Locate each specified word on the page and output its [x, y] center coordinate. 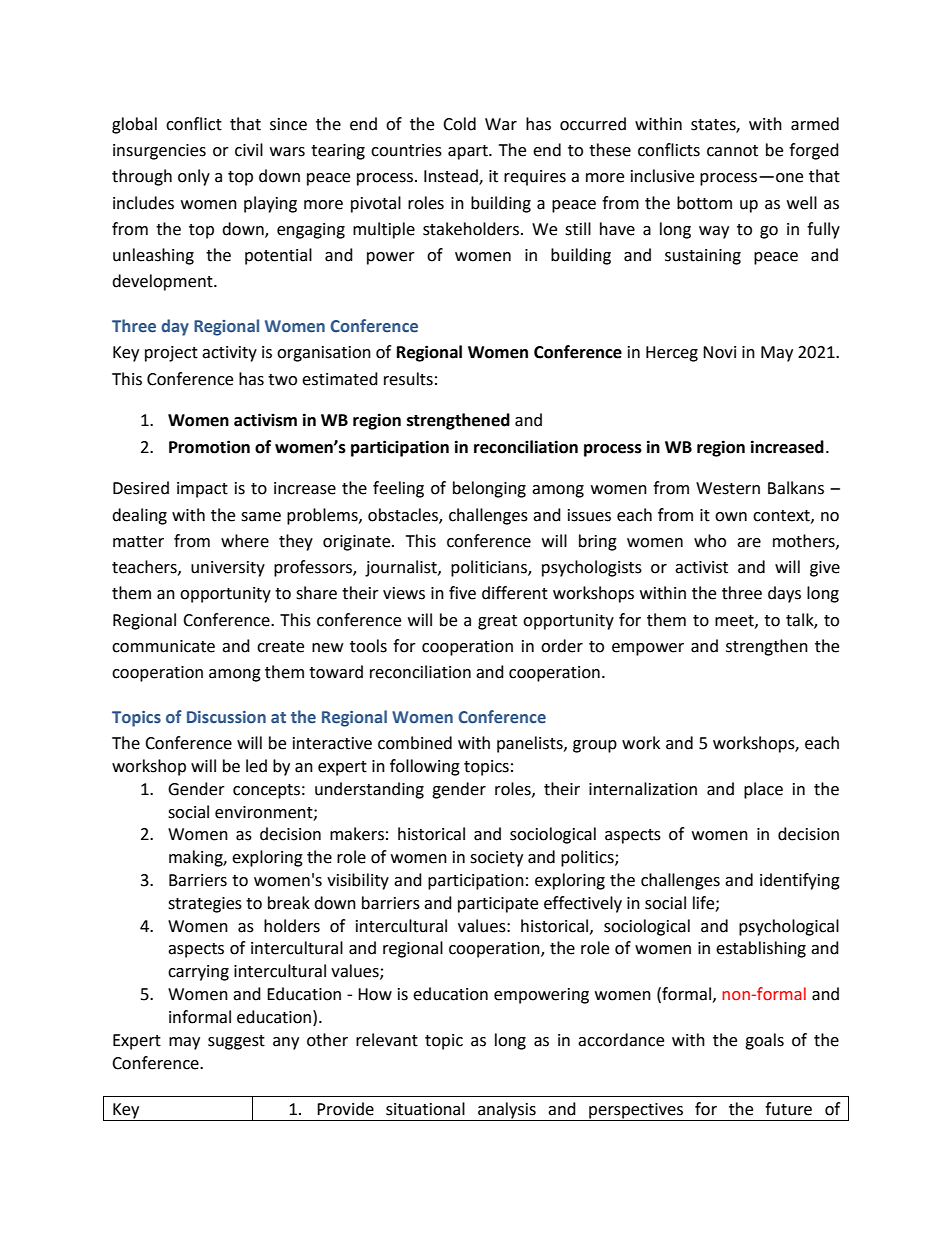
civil [249, 150]
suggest [236, 1042]
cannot [732, 151]
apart [469, 152]
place [763, 790]
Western [728, 488]
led [256, 766]
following [425, 767]
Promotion [209, 447]
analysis [507, 1111]
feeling [398, 489]
